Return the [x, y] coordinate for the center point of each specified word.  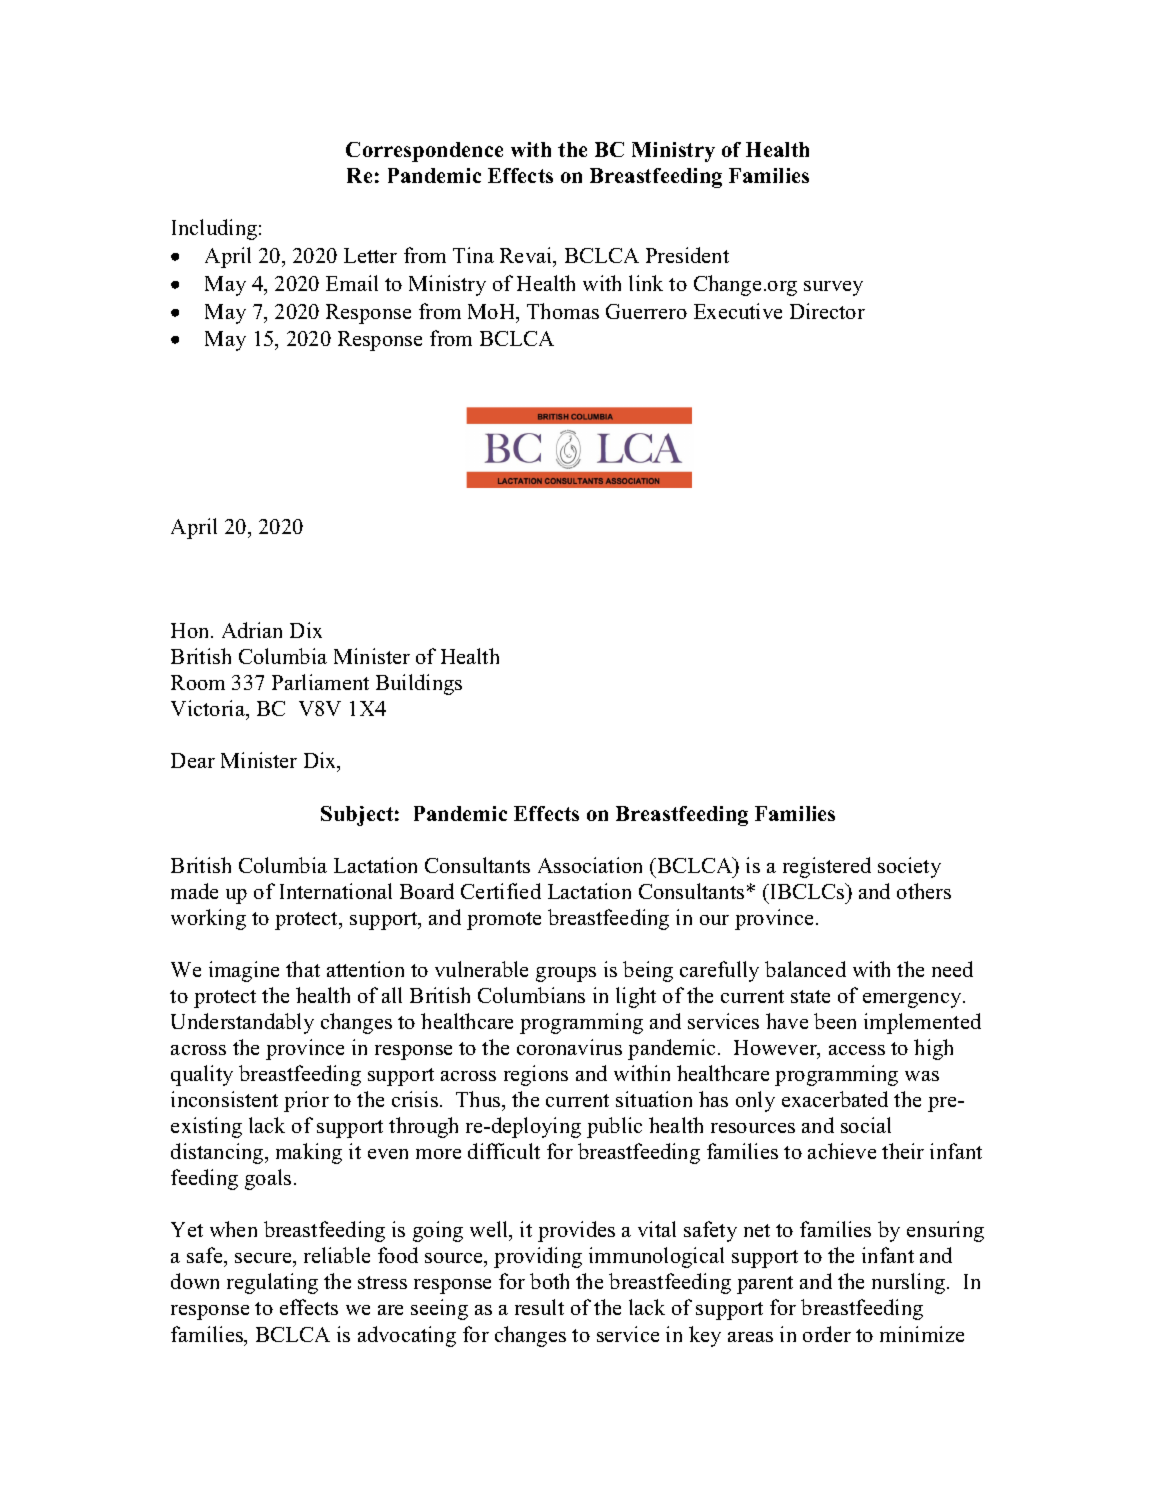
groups [566, 974]
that [303, 969]
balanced [805, 969]
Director [827, 311]
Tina [473, 255]
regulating [272, 1283]
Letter [370, 255]
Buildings [419, 684]
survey [833, 288]
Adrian [252, 630]
